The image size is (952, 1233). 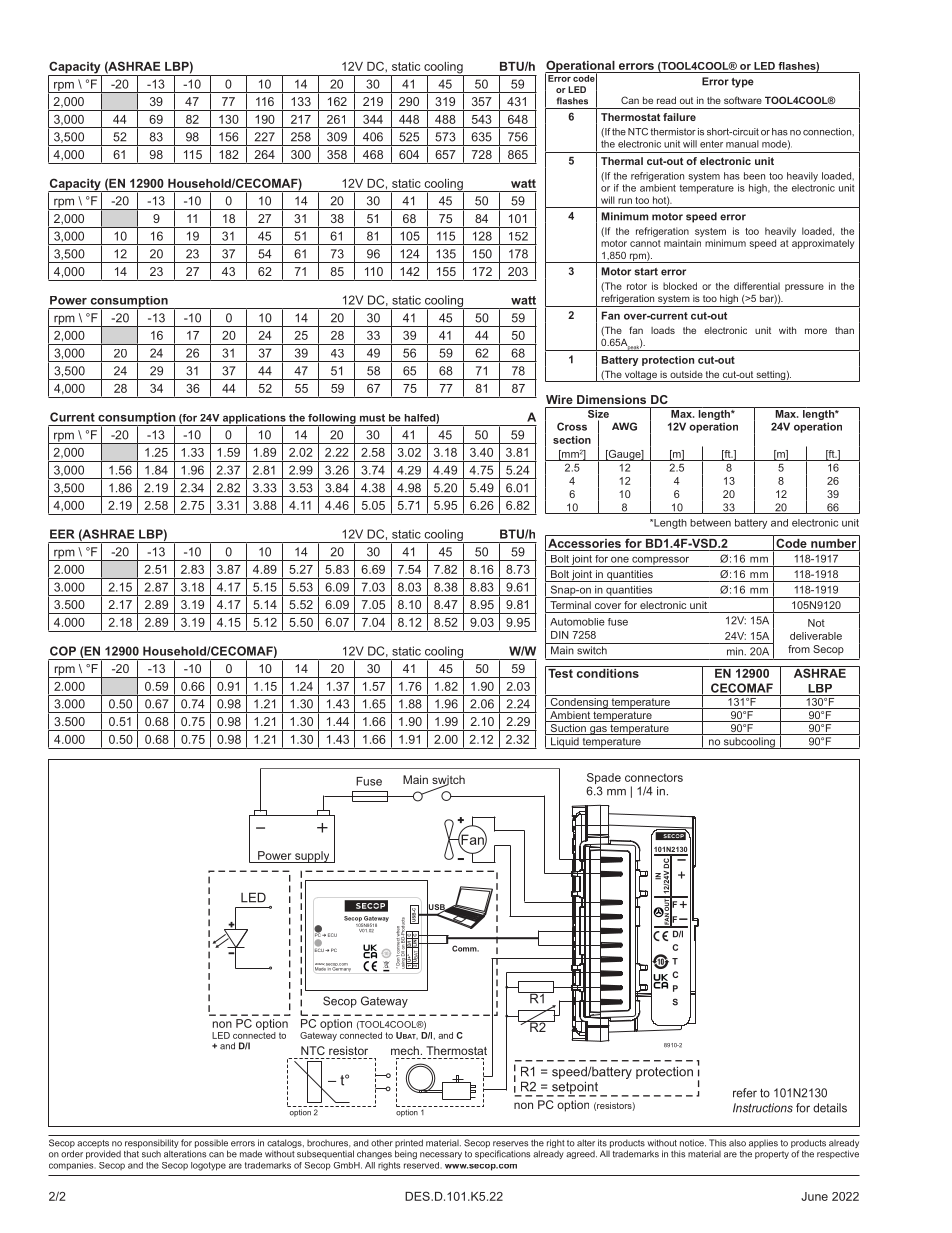 I want to click on Thermal, so click(x=622, y=161).
